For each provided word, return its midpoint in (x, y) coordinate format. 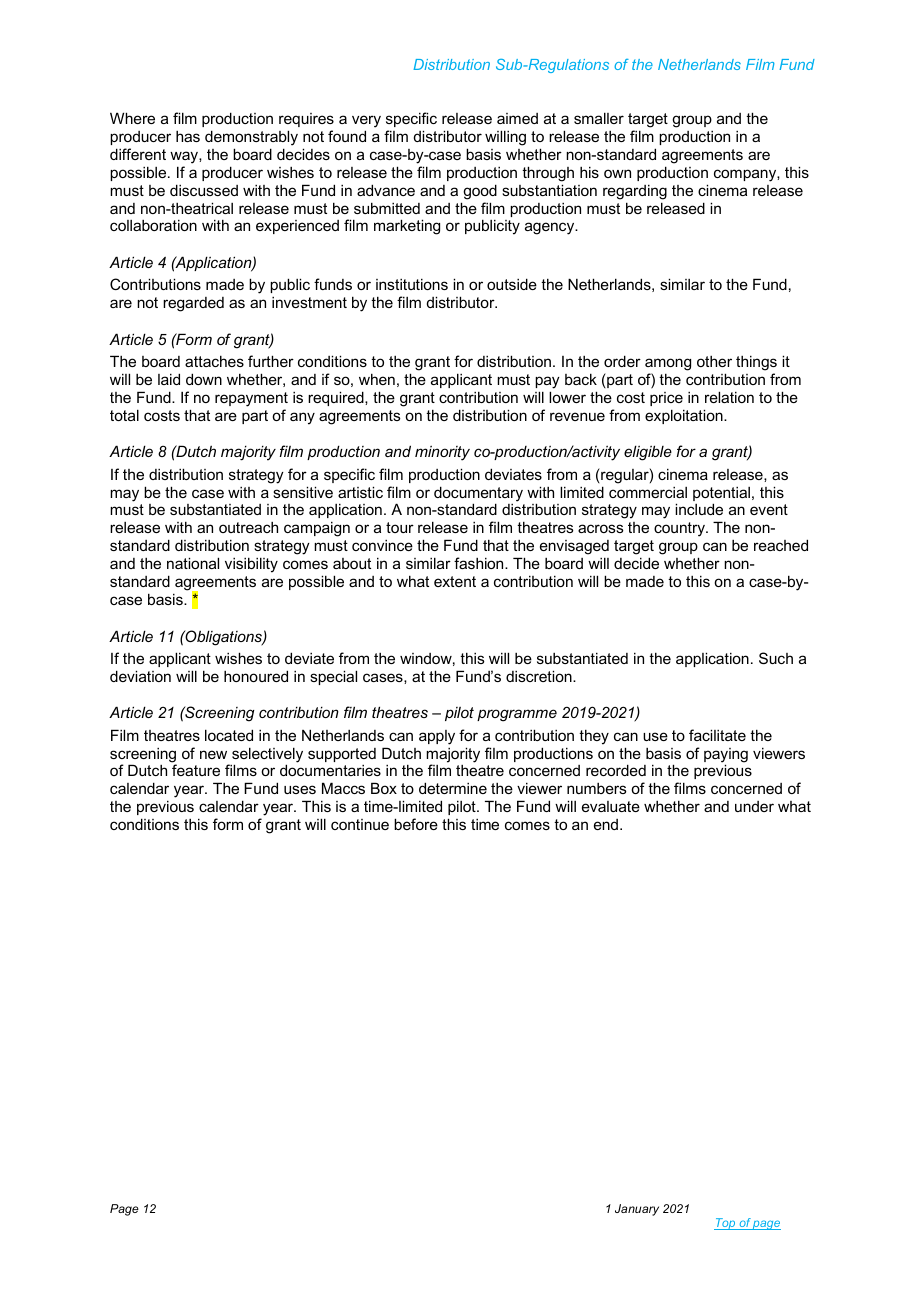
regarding (635, 192)
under (754, 806)
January (637, 1210)
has (188, 136)
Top (726, 1224)
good (480, 192)
